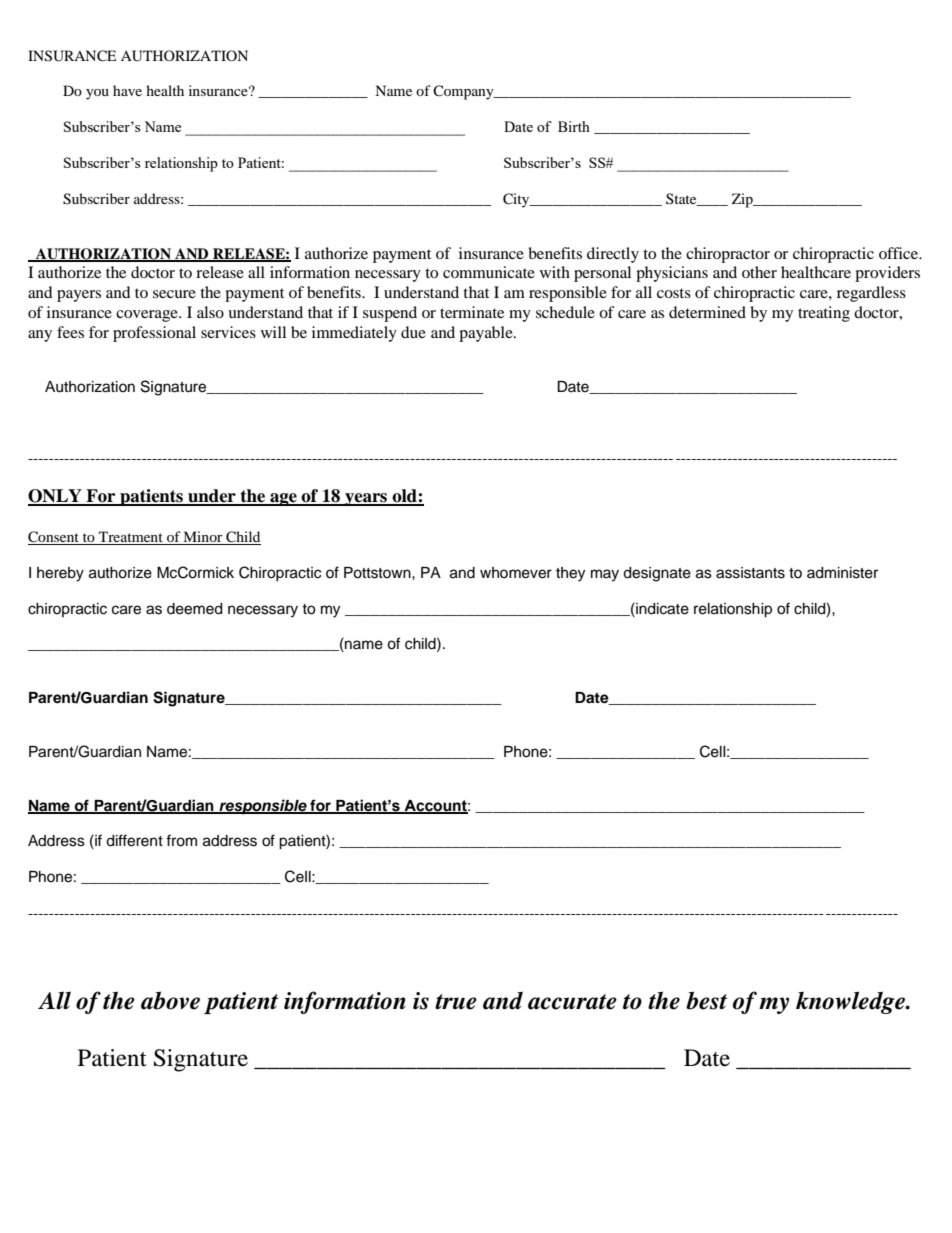  What do you see at coordinates (728, 255) in the page?
I see `chiropractor` at bounding box center [728, 255].
